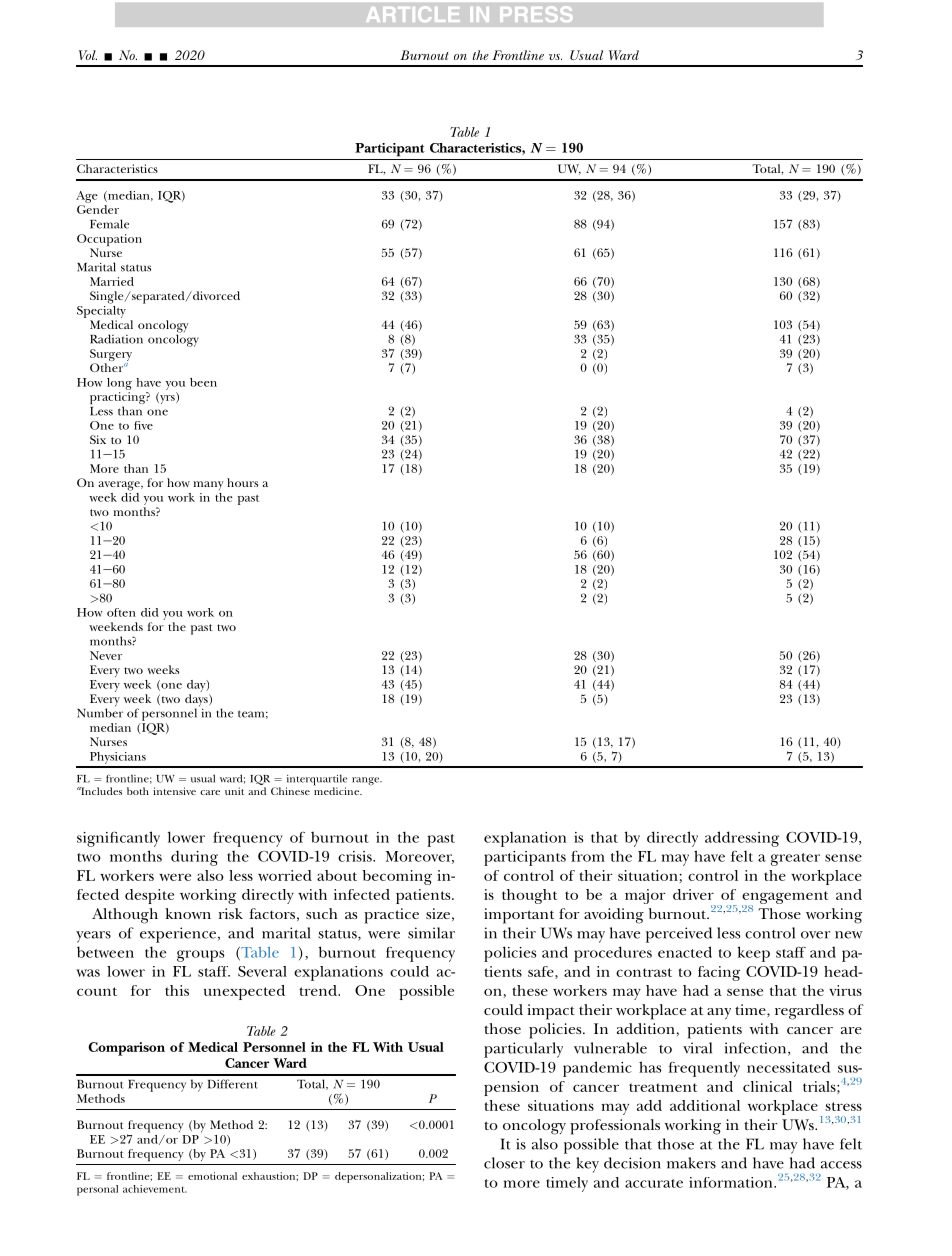 This image has height=1256, width=952. I want to click on Vol, so click(87, 55).
